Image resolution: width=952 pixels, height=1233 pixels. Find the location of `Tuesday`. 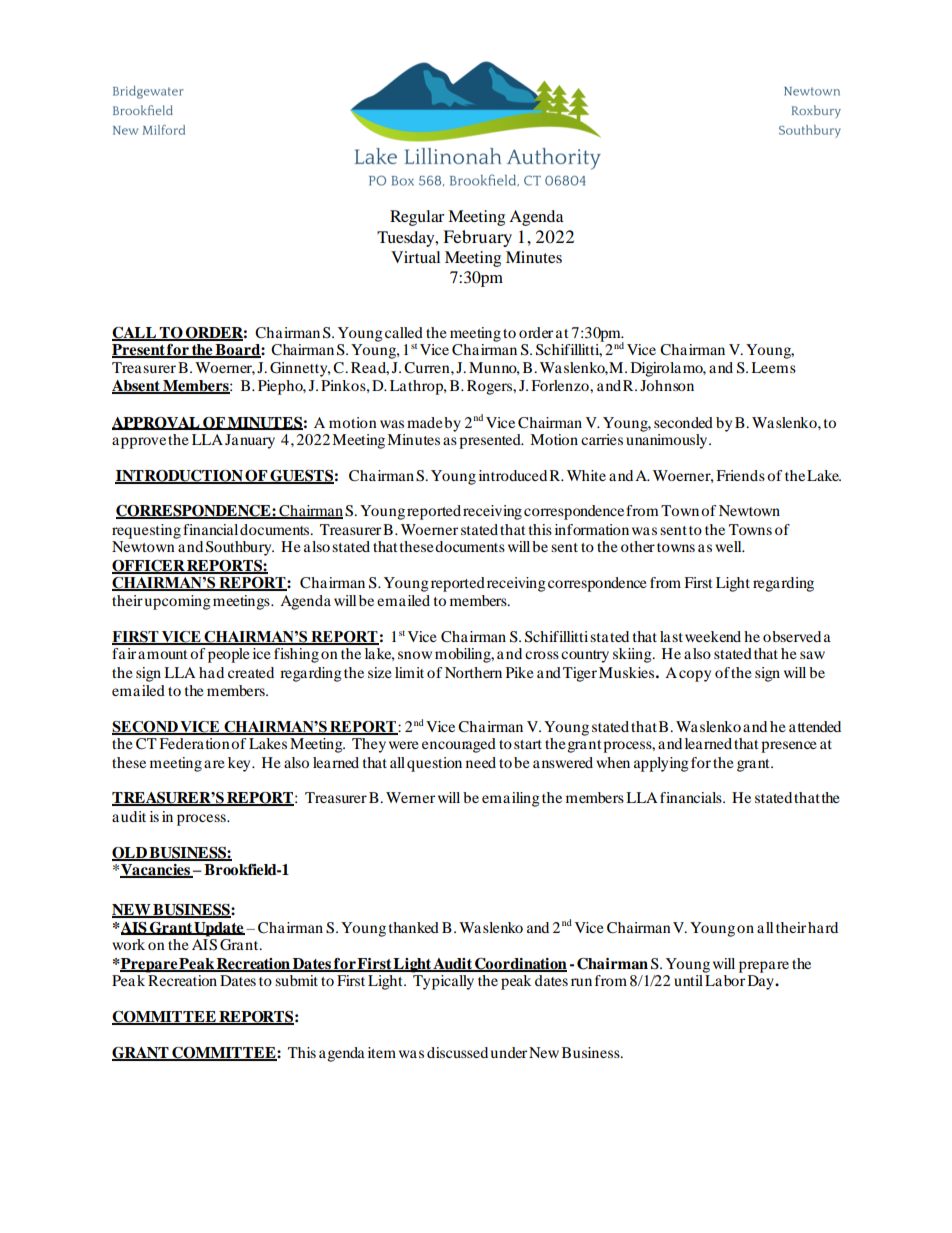

Tuesday is located at coordinates (407, 239).
